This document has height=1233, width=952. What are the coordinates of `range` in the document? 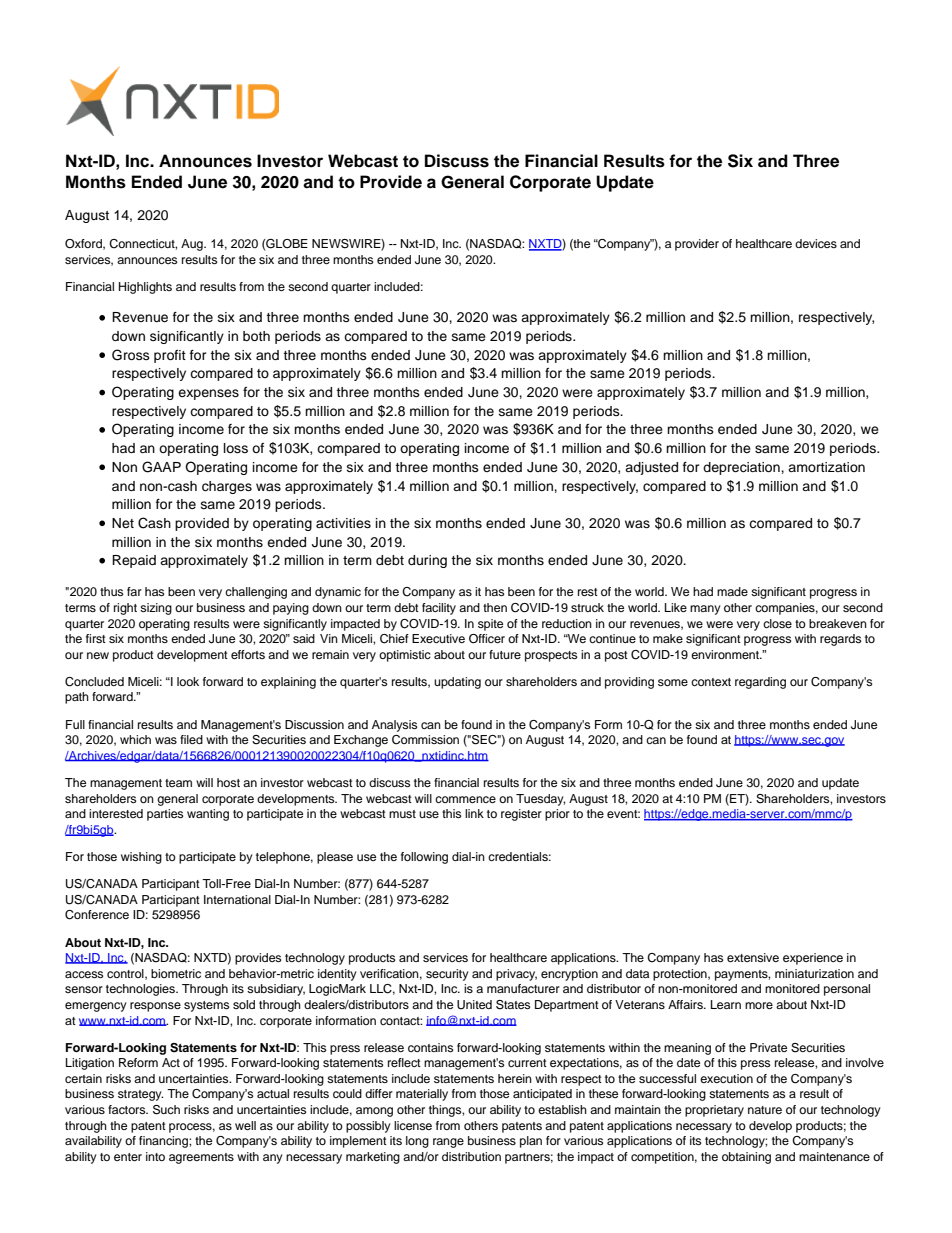 It's located at (448, 1143).
